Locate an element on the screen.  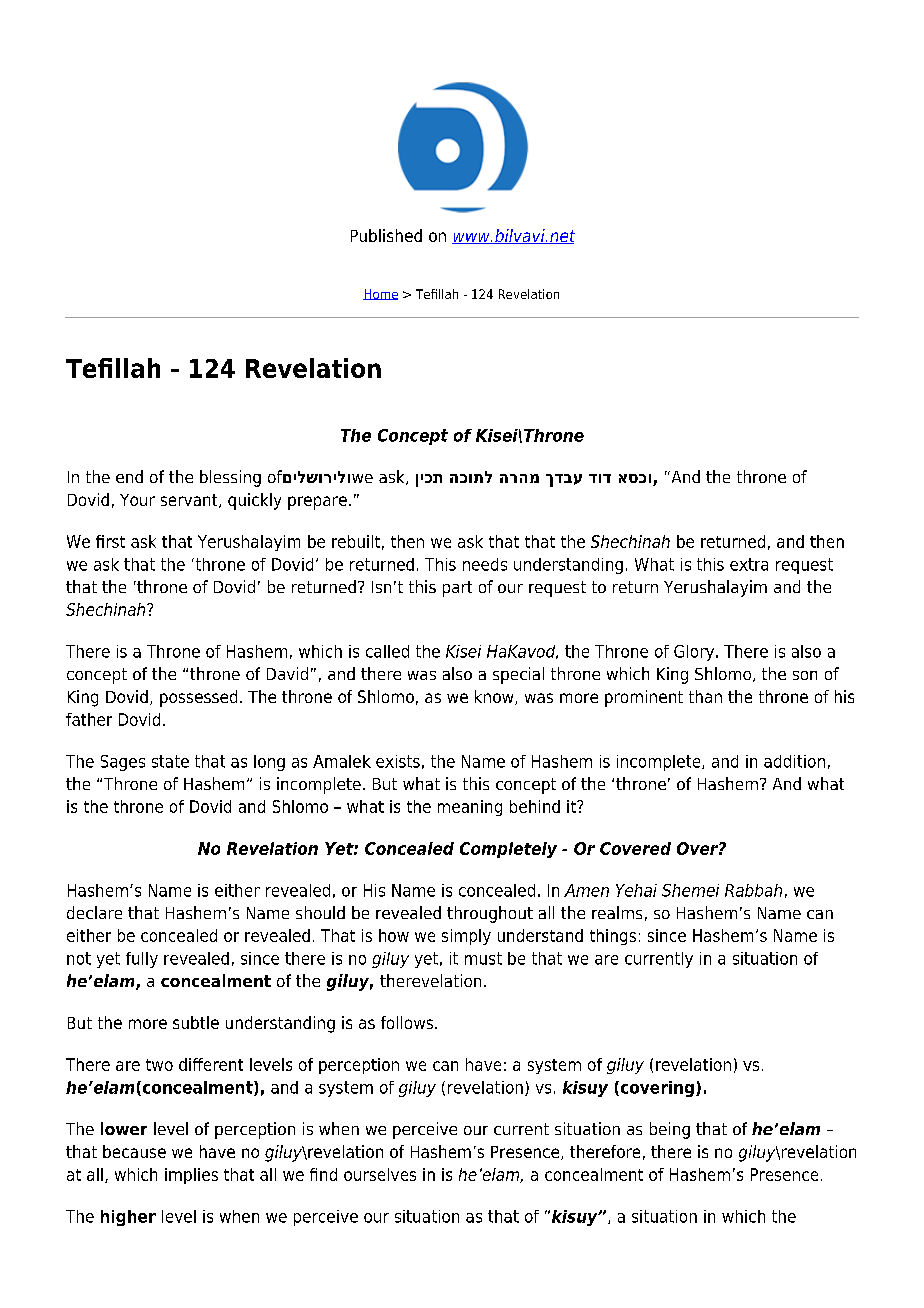
state is located at coordinates (170, 761).
